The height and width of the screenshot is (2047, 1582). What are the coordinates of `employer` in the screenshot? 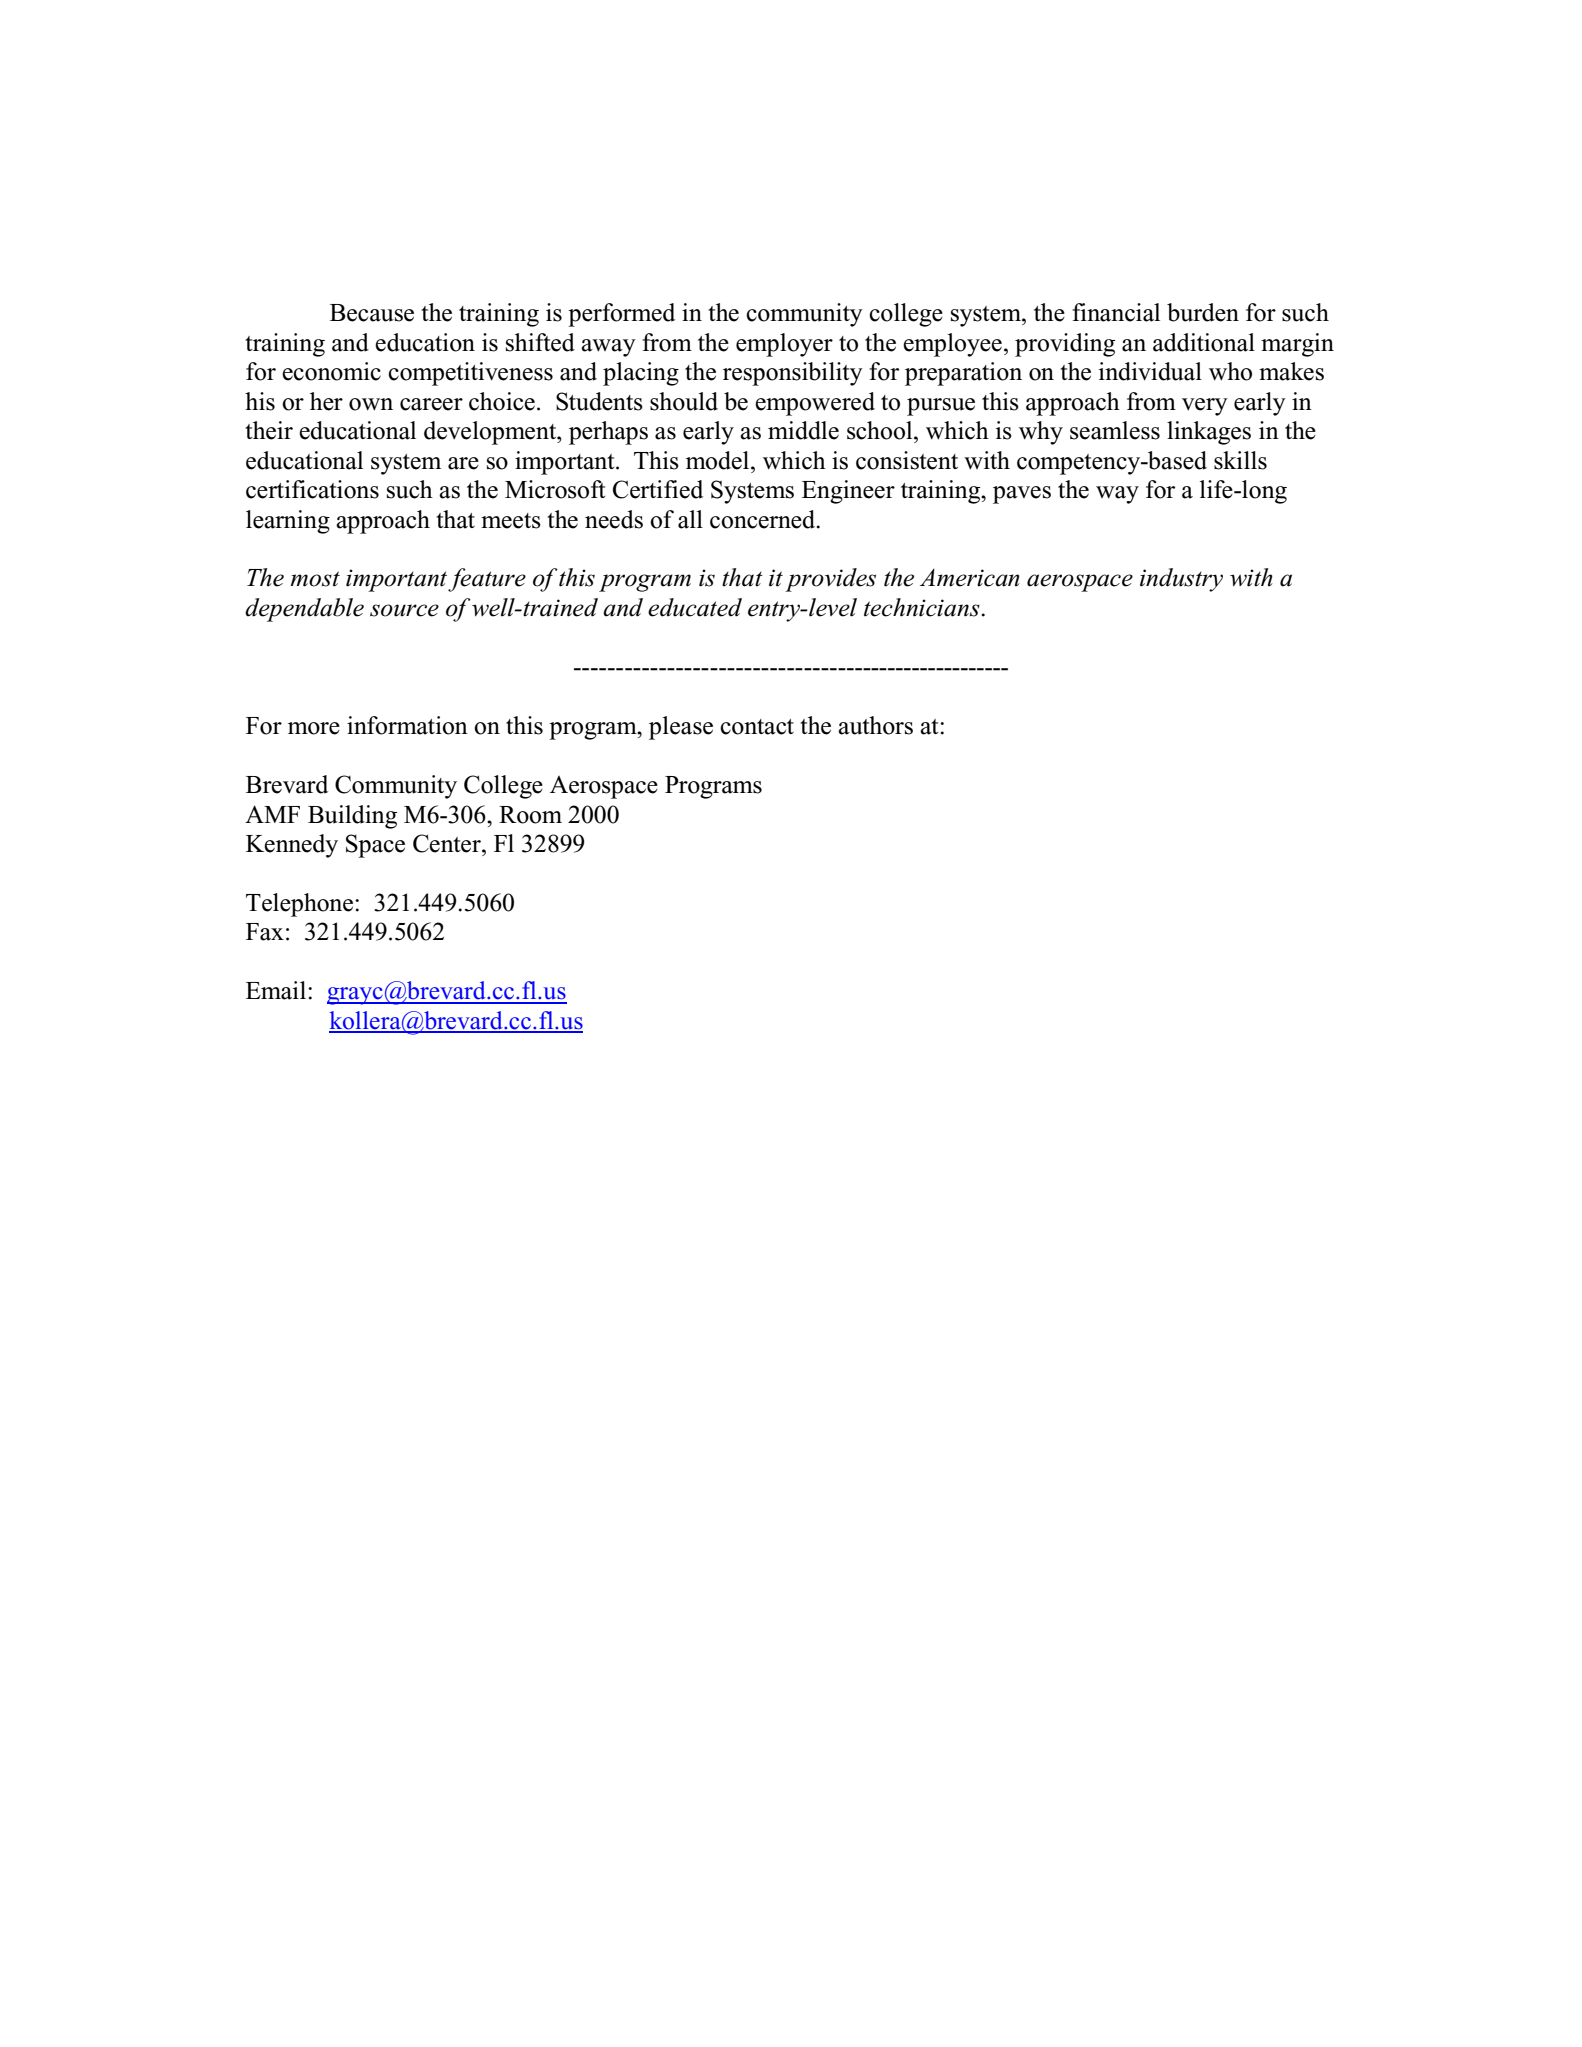 It's located at (784, 345).
